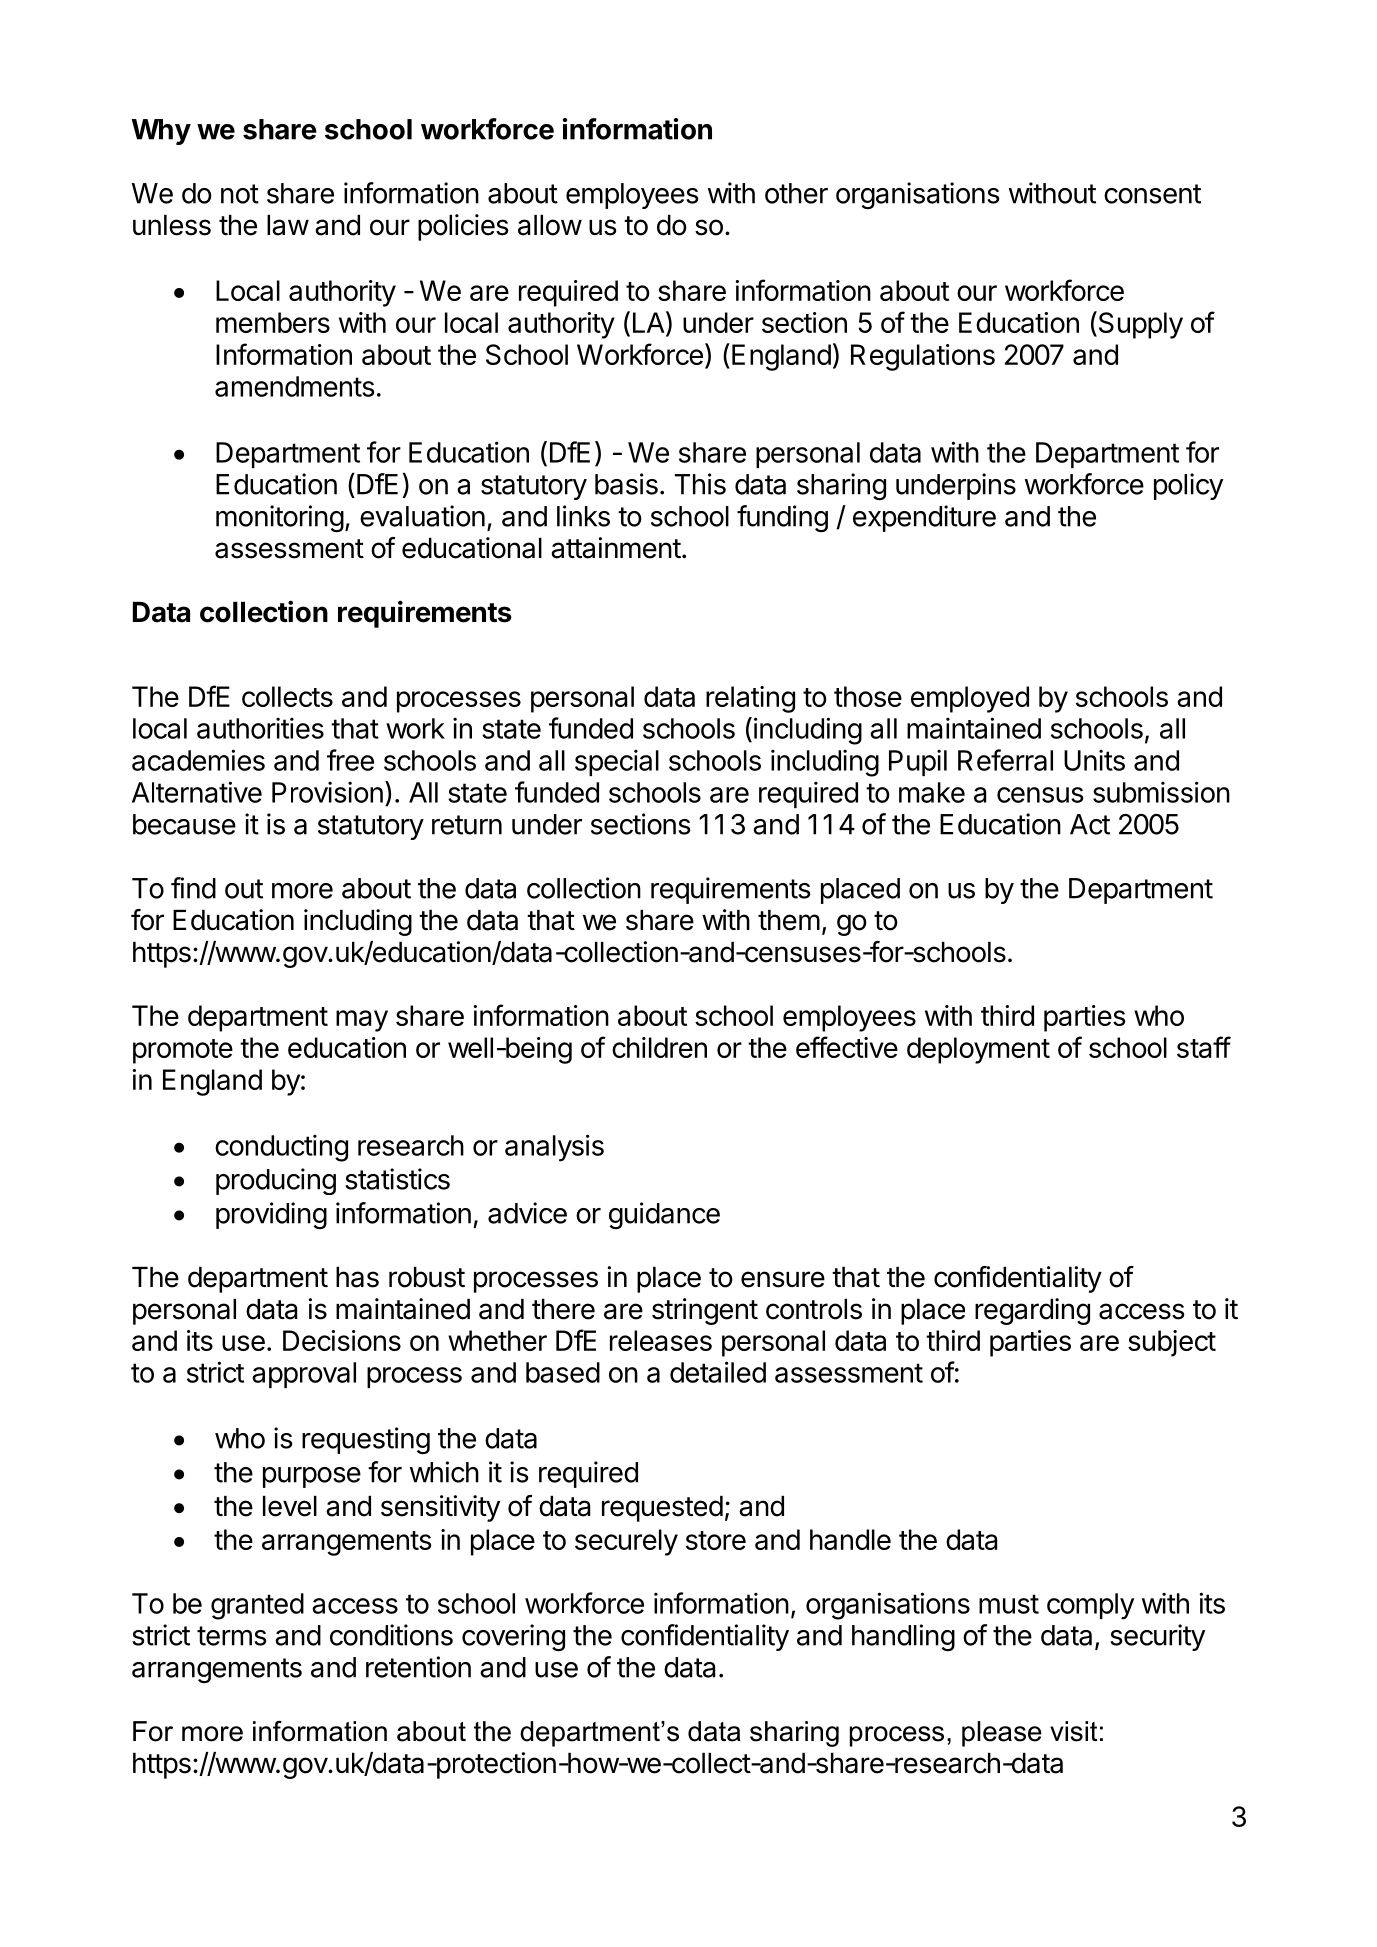 The height and width of the screenshot is (1947, 1377). What do you see at coordinates (280, 519) in the screenshot?
I see `monitoring` at bounding box center [280, 519].
